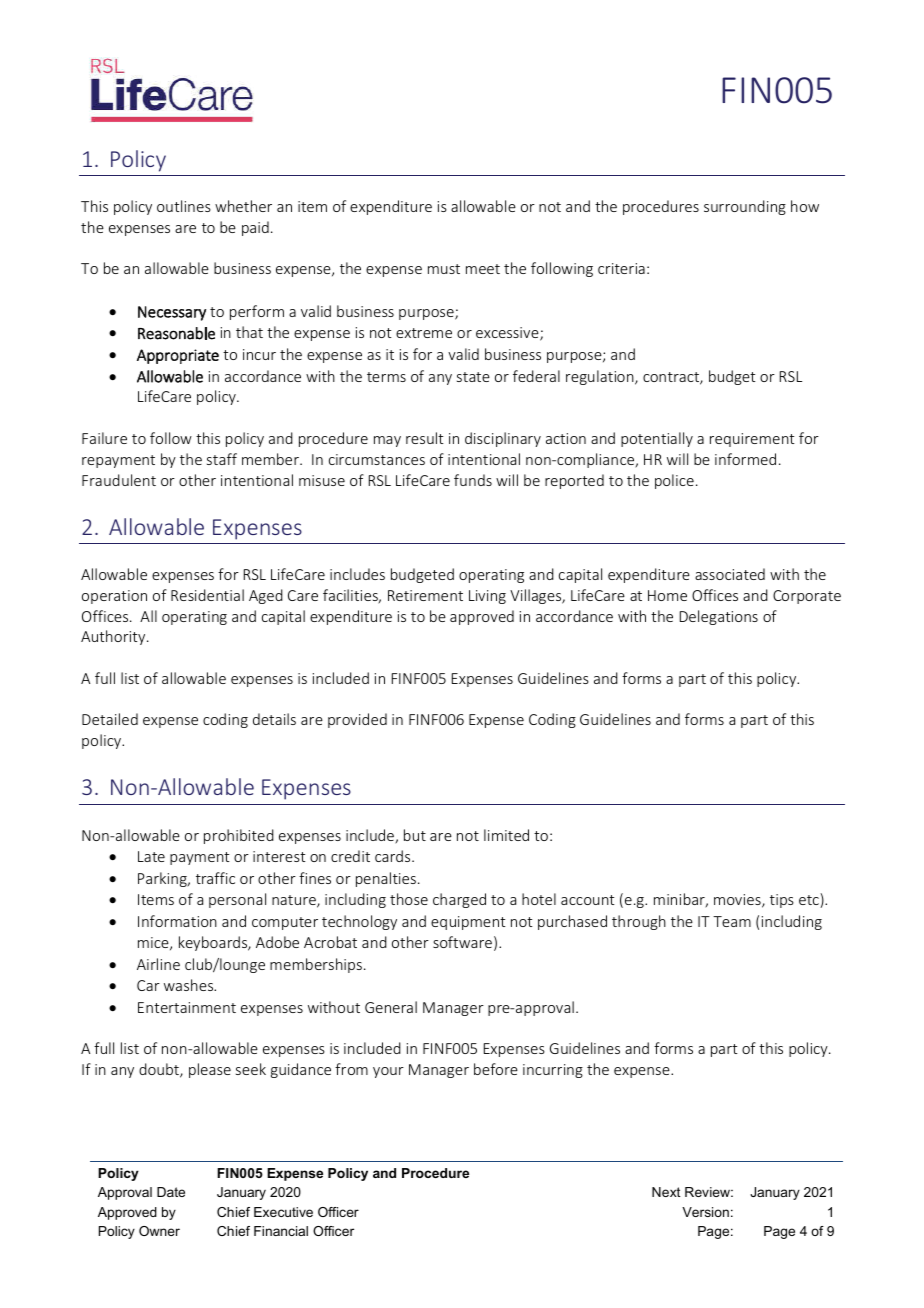 The width and height of the image is (924, 1308). I want to click on movies, so click(738, 901).
